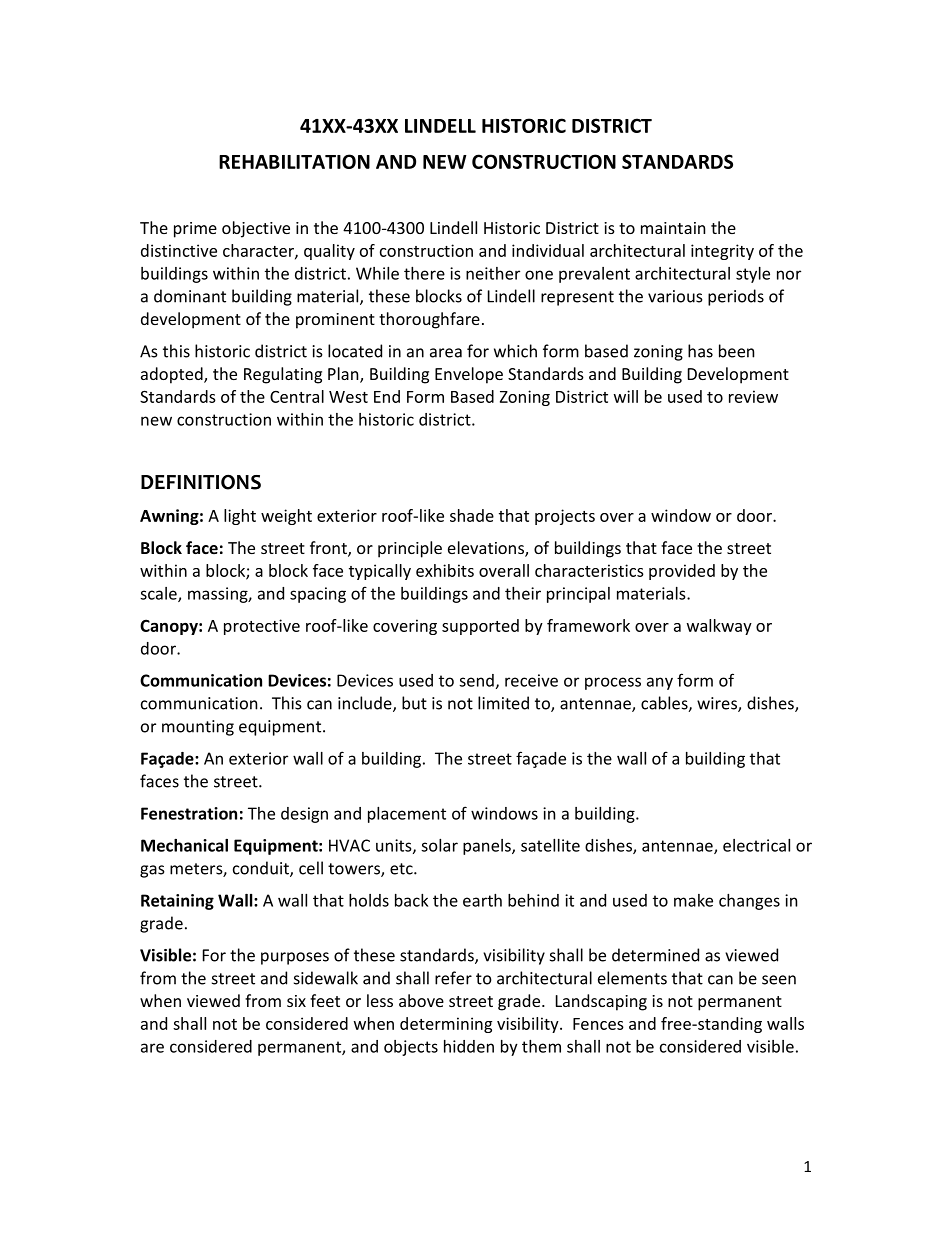 This screenshot has height=1233, width=952. What do you see at coordinates (256, 229) in the screenshot?
I see `objective` at bounding box center [256, 229].
